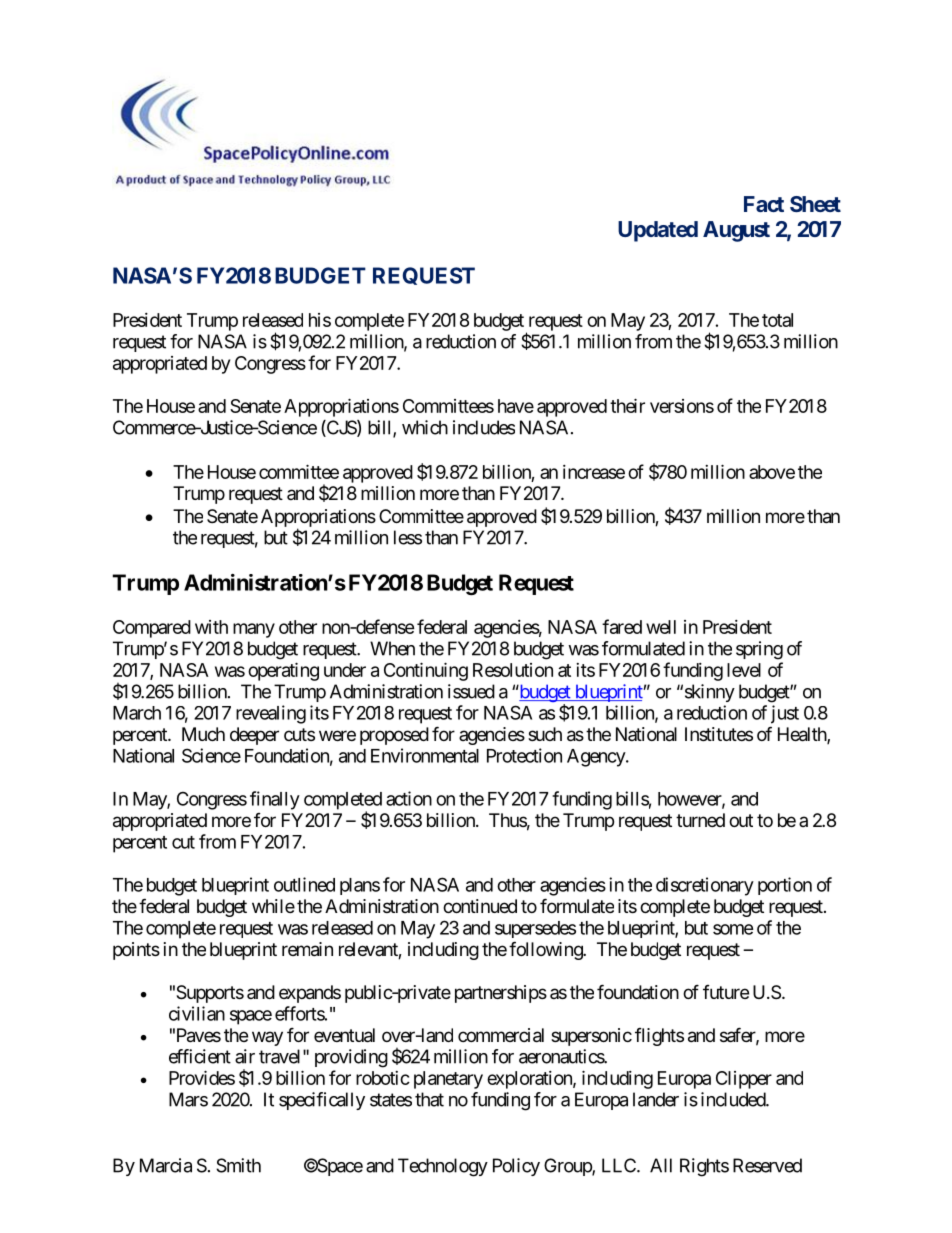 This screenshot has width=952, height=1233. What do you see at coordinates (392, 648) in the screenshot?
I see `When` at bounding box center [392, 648].
